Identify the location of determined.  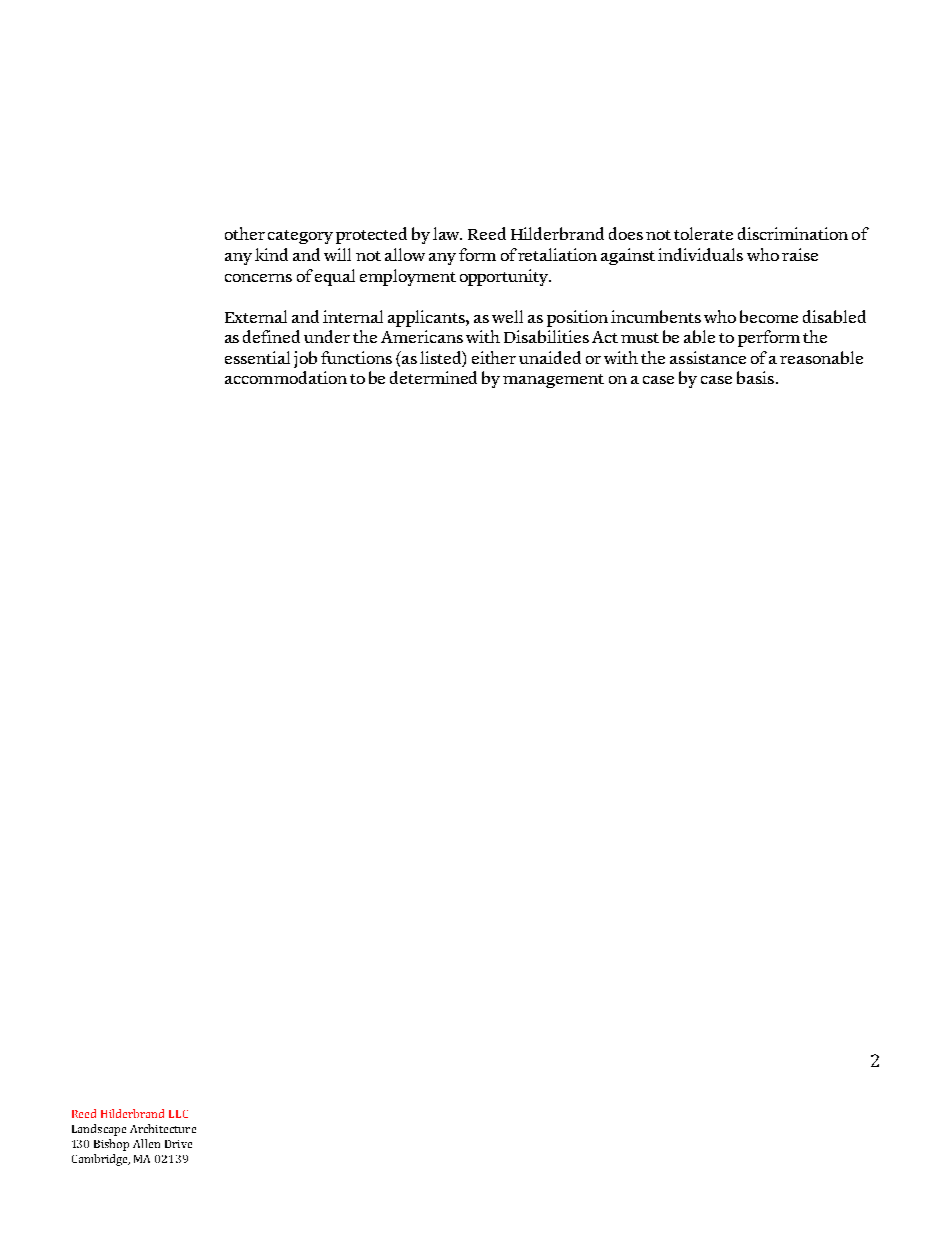
(433, 377).
